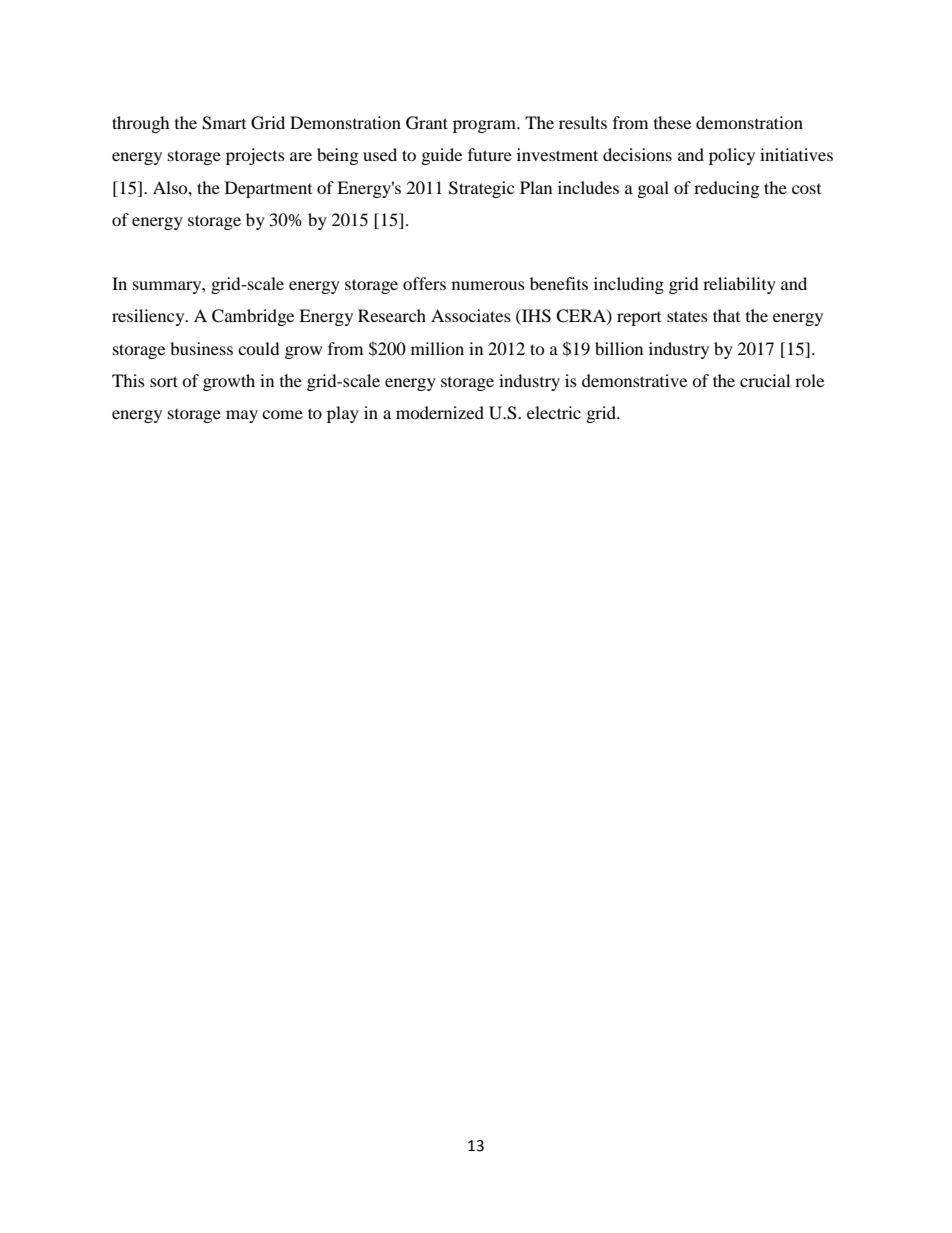 This page has width=952, height=1233. I want to click on Smart, so click(224, 123).
